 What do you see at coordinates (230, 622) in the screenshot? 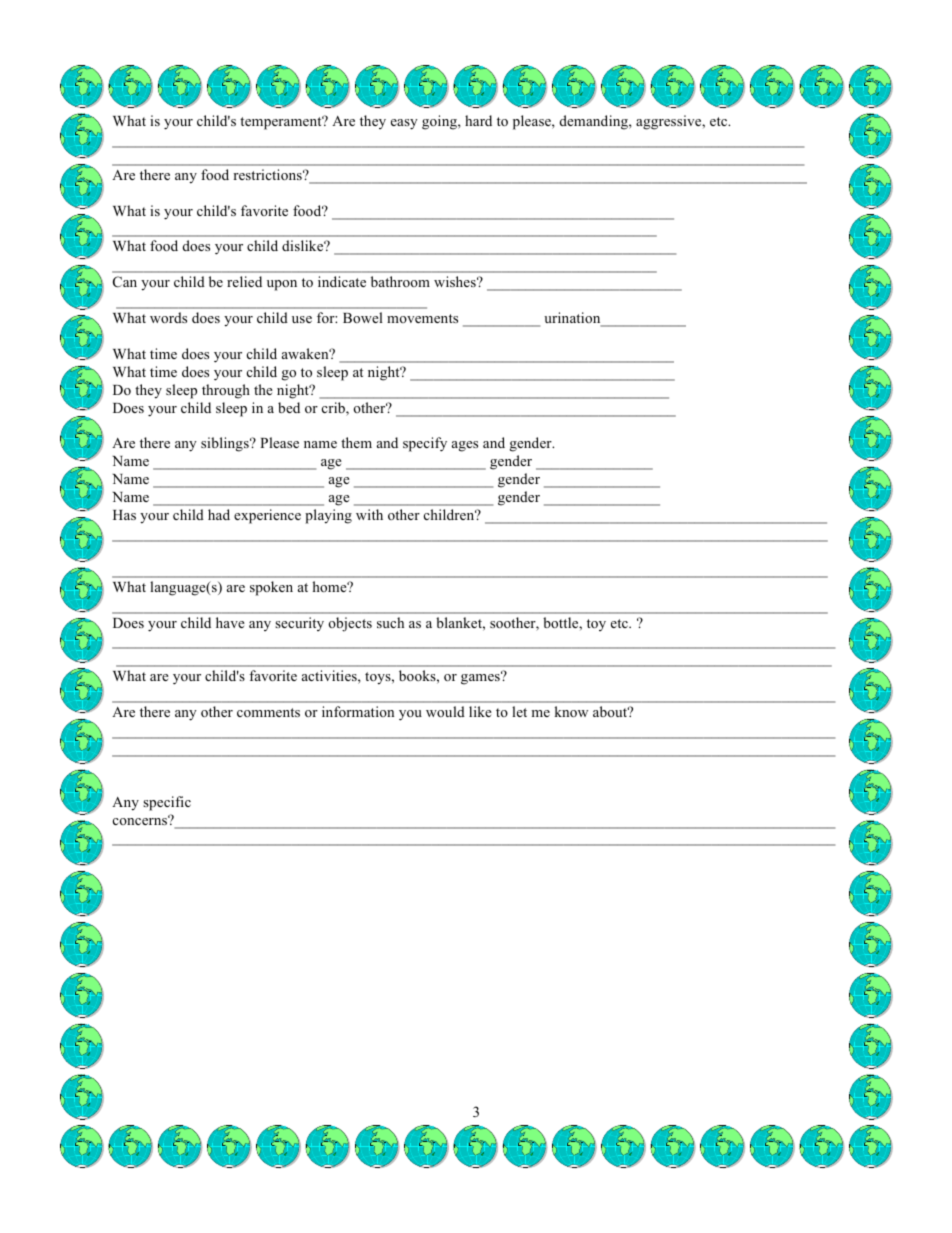
I see `have` at bounding box center [230, 622].
